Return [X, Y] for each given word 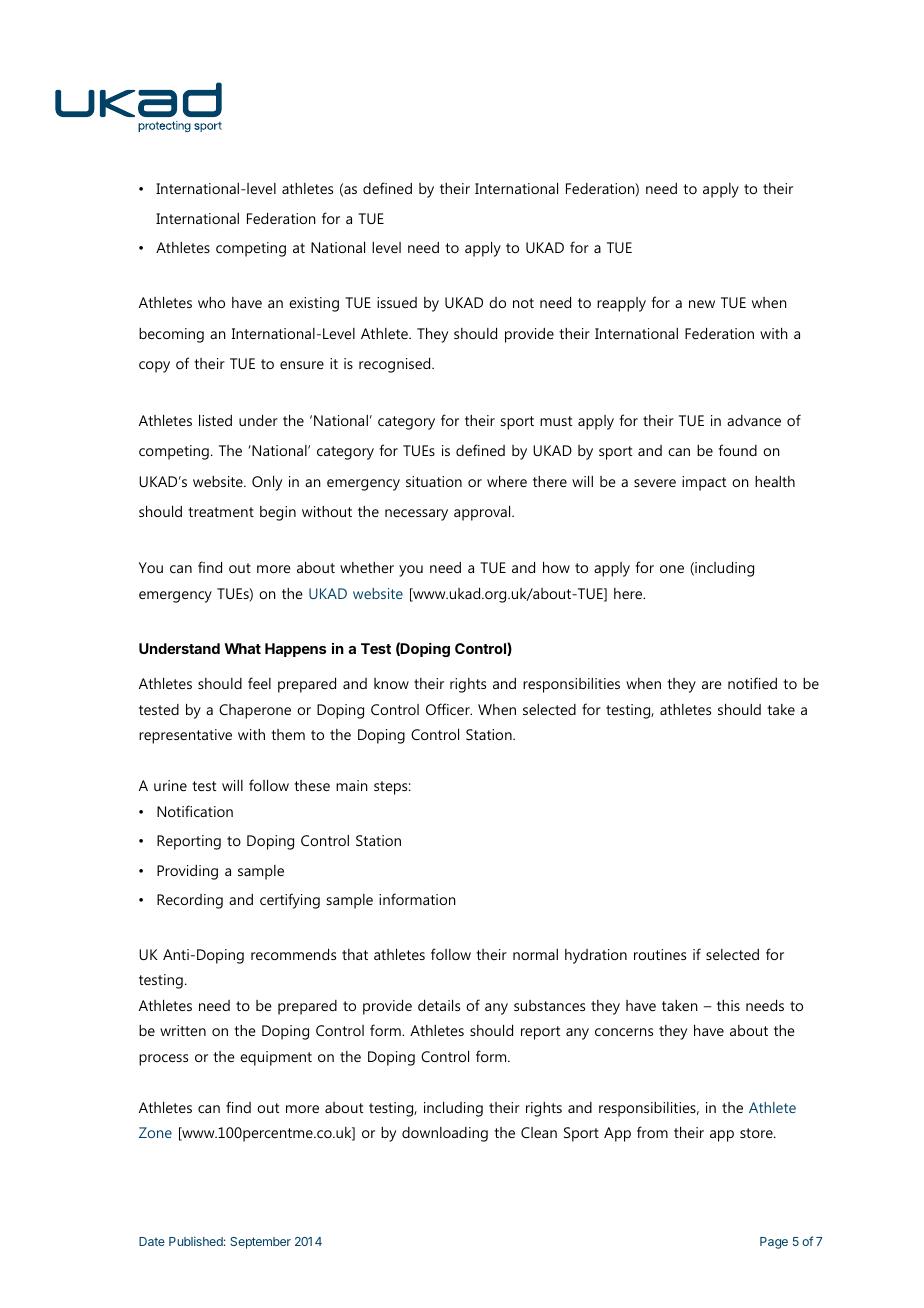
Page [774, 1243]
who [211, 302]
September [260, 1243]
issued [397, 302]
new [702, 304]
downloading [445, 1134]
